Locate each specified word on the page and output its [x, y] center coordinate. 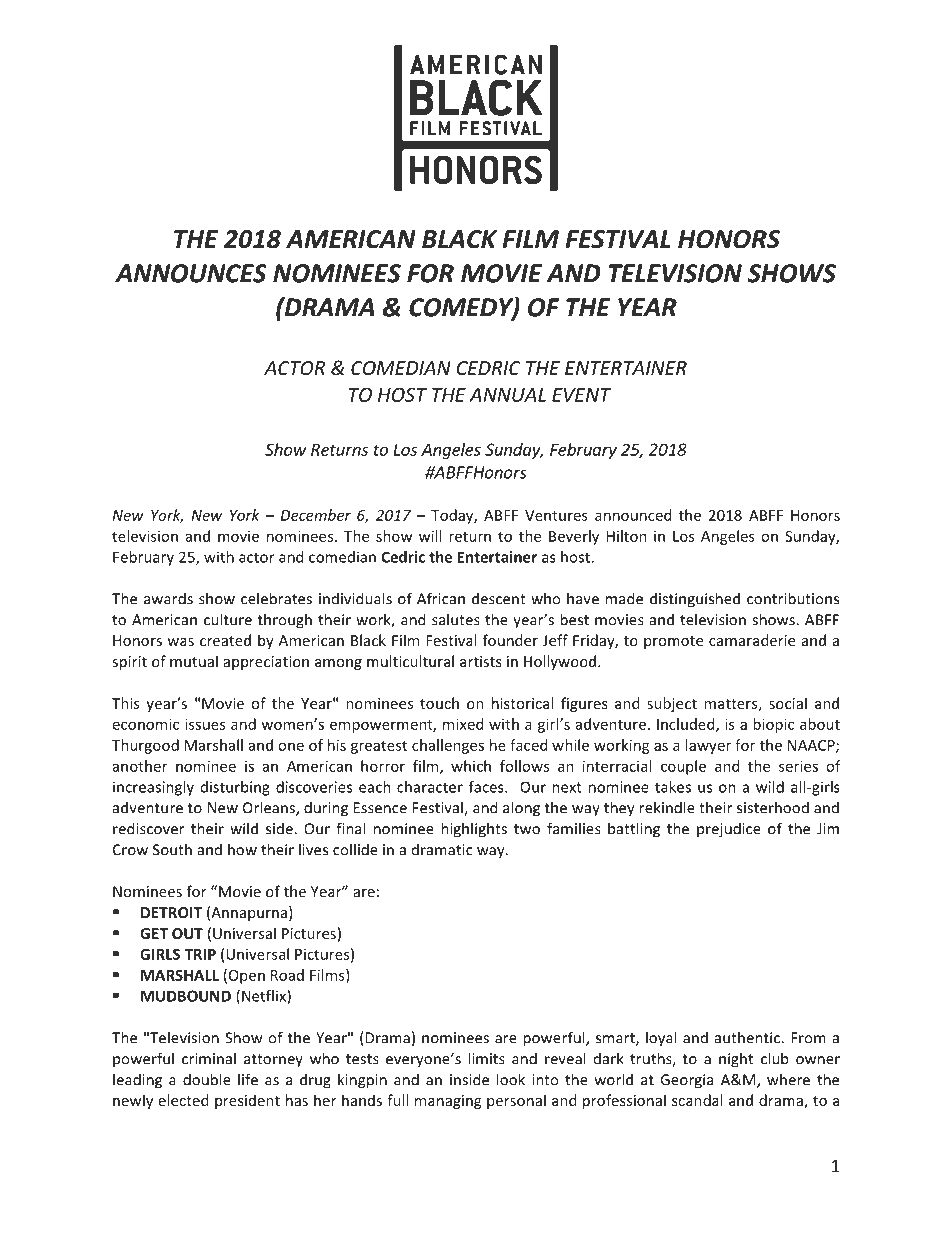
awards [168, 598]
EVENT [581, 395]
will [430, 536]
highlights [474, 830]
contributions [793, 598]
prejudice [729, 830]
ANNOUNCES [191, 273]
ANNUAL [507, 395]
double [207, 1079]
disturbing [235, 788]
